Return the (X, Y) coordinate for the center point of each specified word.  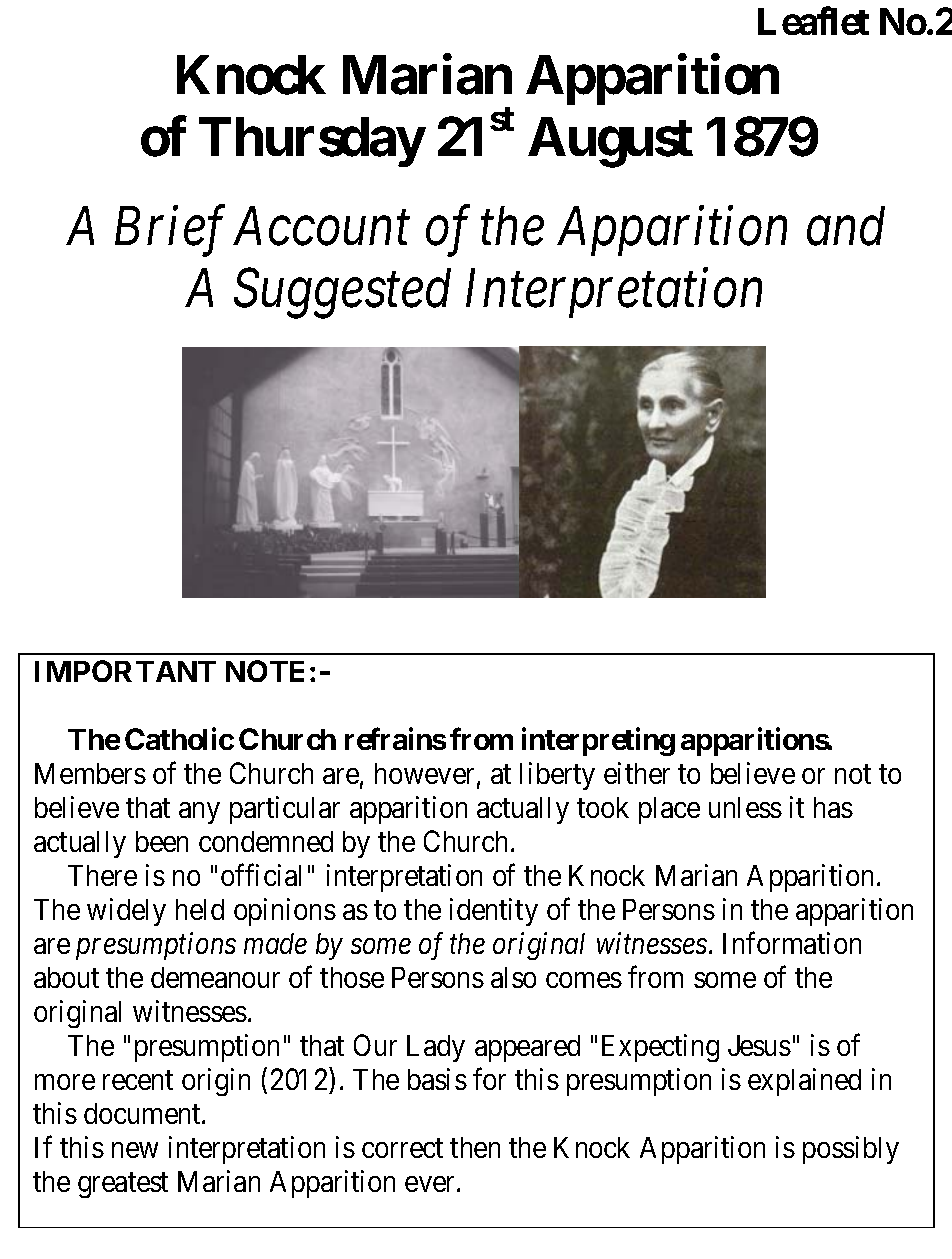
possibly (851, 1150)
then (475, 1147)
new (135, 1150)
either (637, 773)
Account (321, 227)
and (846, 226)
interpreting (598, 741)
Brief (170, 232)
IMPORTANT (125, 671)
